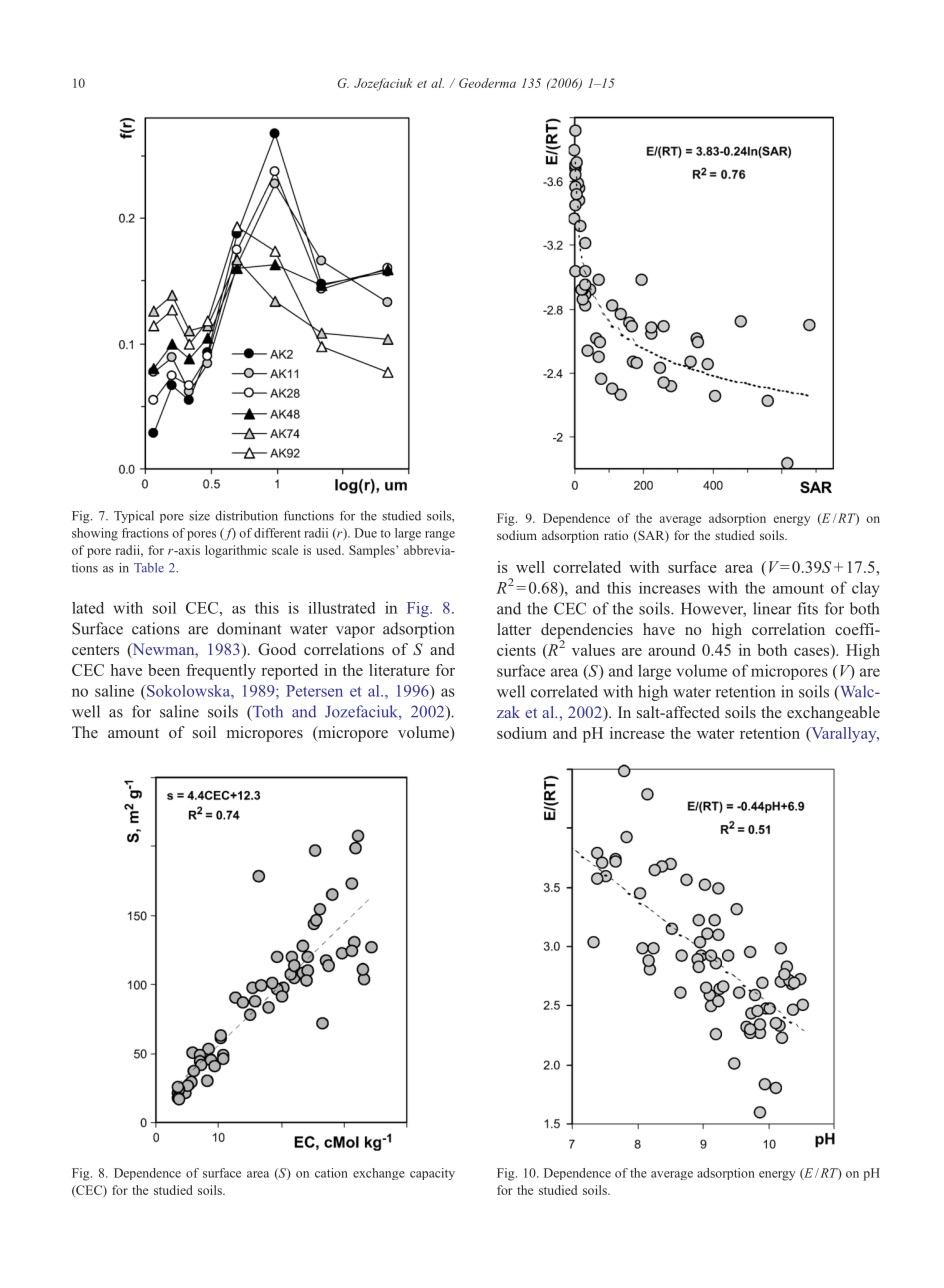 This screenshot has height=1288, width=944. What do you see at coordinates (314, 691) in the screenshot?
I see `Petersen` at bounding box center [314, 691].
